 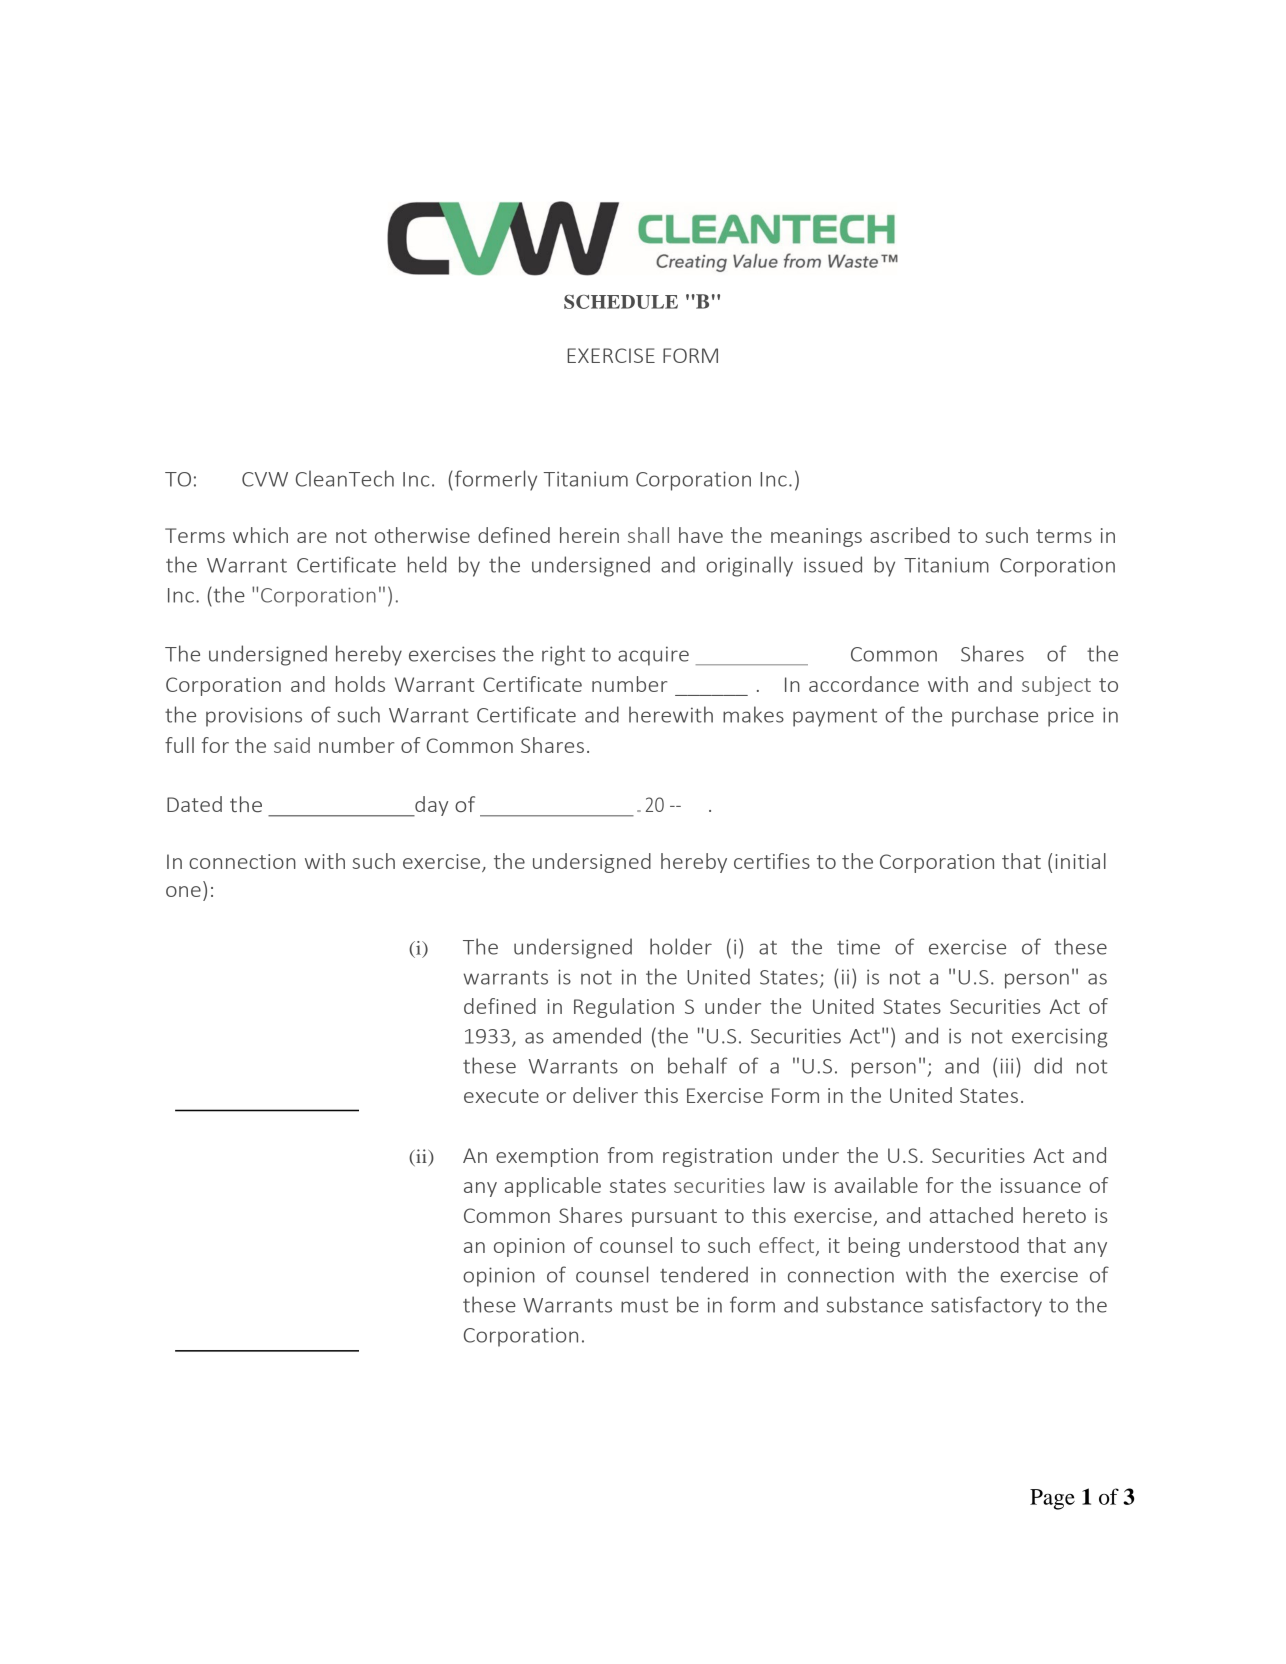 What do you see at coordinates (1052, 1499) in the document?
I see `Page` at bounding box center [1052, 1499].
